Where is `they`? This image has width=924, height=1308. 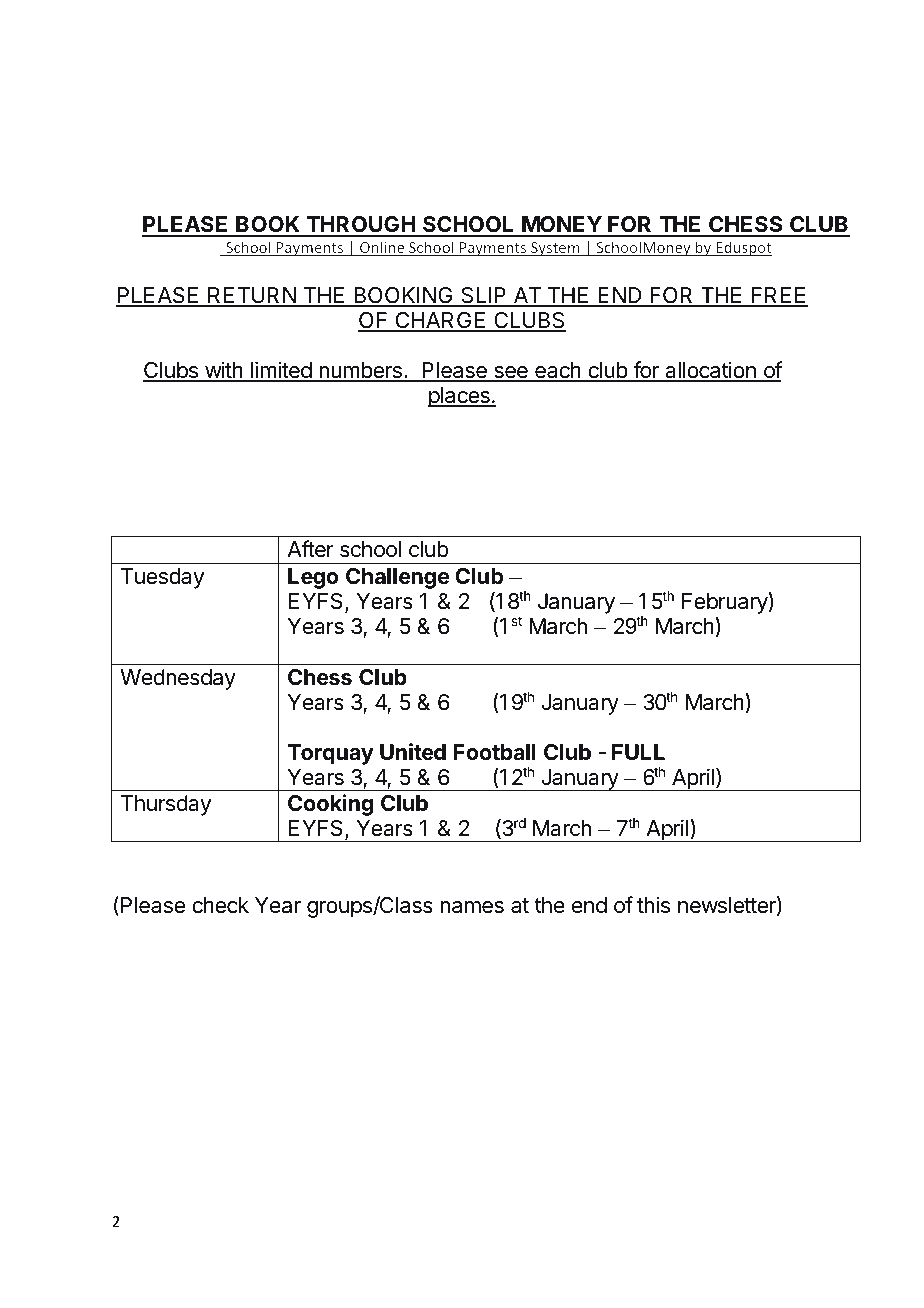 they is located at coordinates (711, 447).
